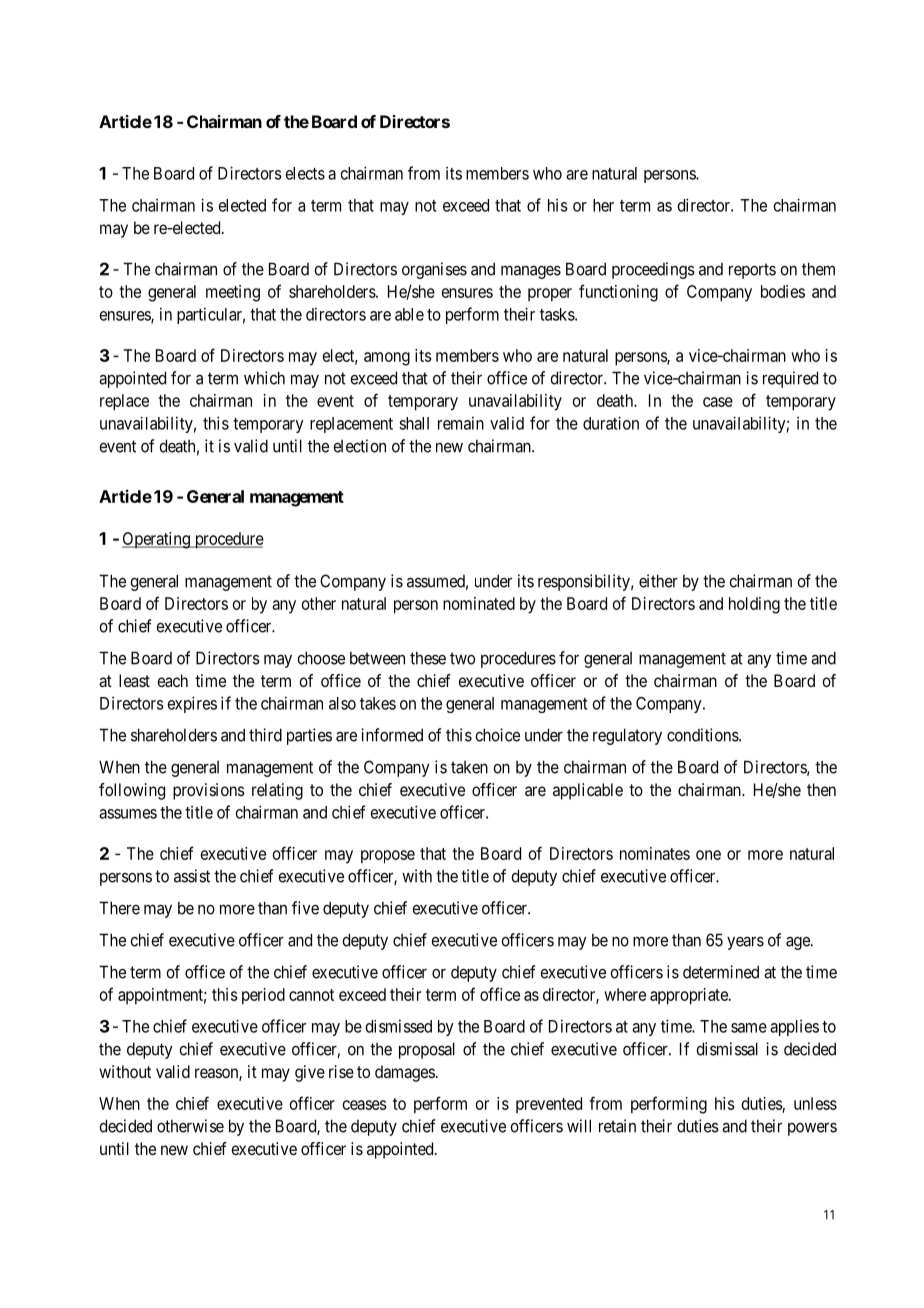 The height and width of the screenshot is (1308, 924). Describe the element at coordinates (718, 402) in the screenshot. I see `case` at that location.
